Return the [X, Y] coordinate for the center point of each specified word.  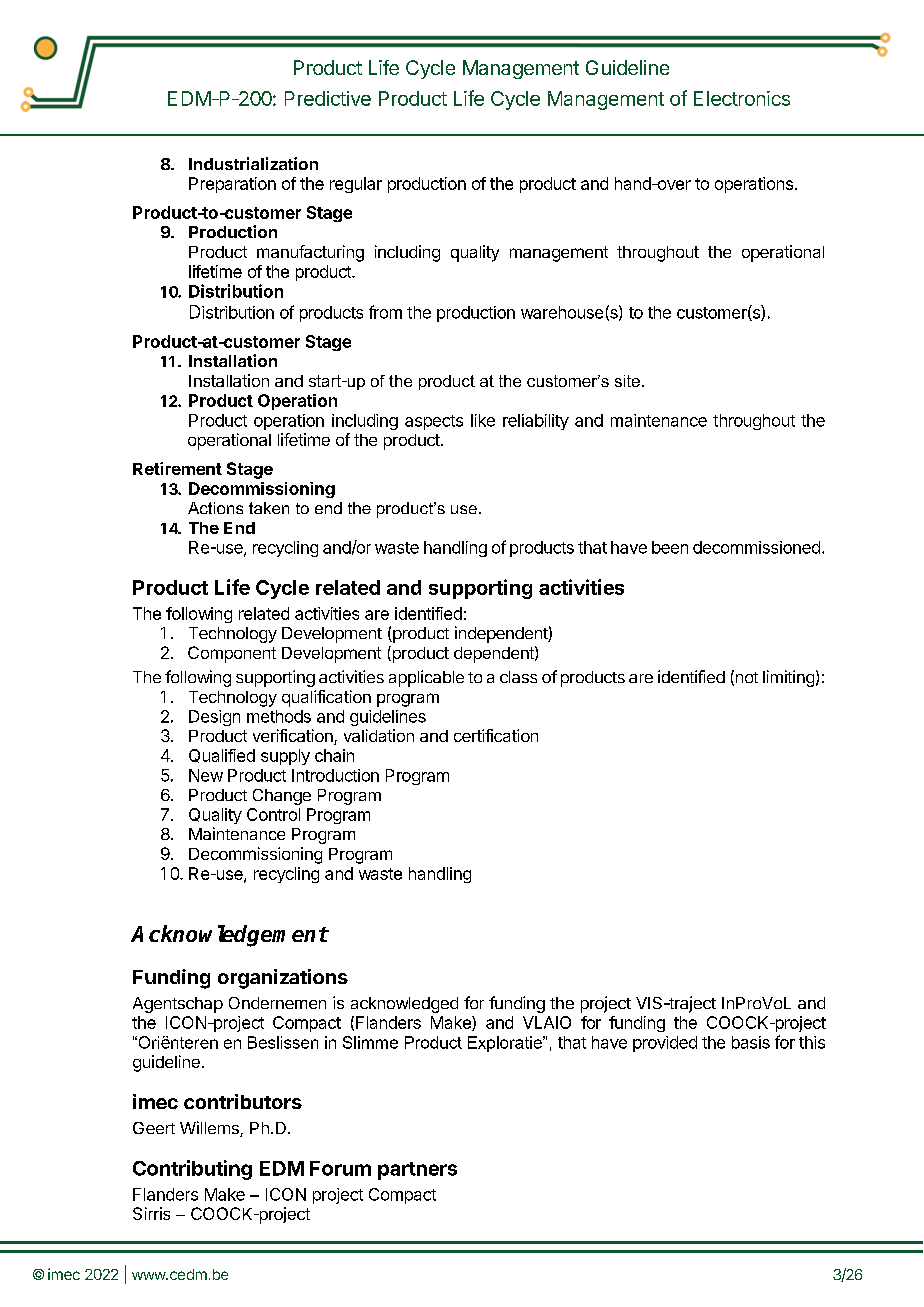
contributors [243, 1101]
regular [356, 185]
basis [751, 1042]
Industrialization [253, 163]
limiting [788, 678]
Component [232, 654]
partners [417, 1171]
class [518, 677]
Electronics [742, 98]
